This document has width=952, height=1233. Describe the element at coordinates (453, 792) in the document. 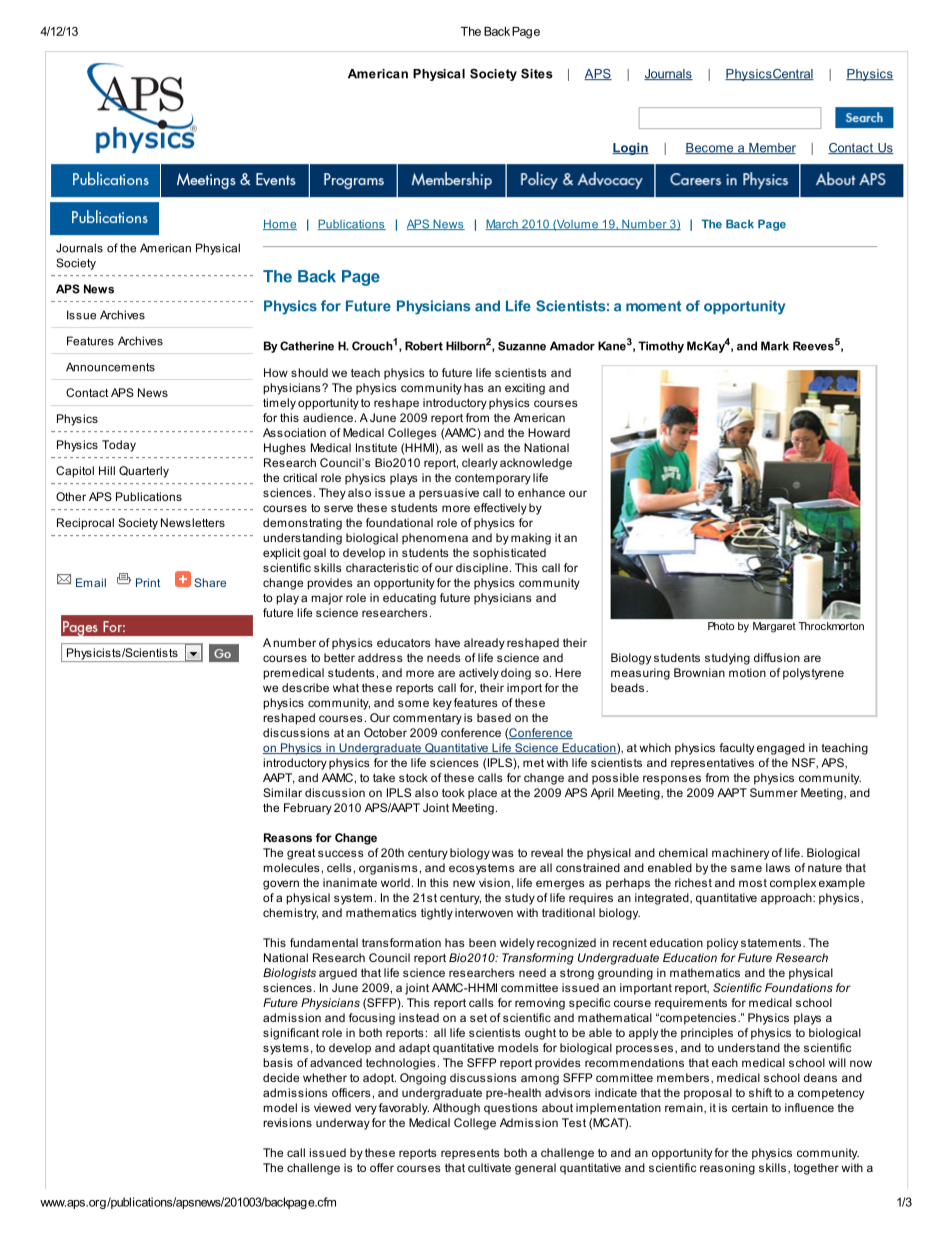

I see `took` at that location.
